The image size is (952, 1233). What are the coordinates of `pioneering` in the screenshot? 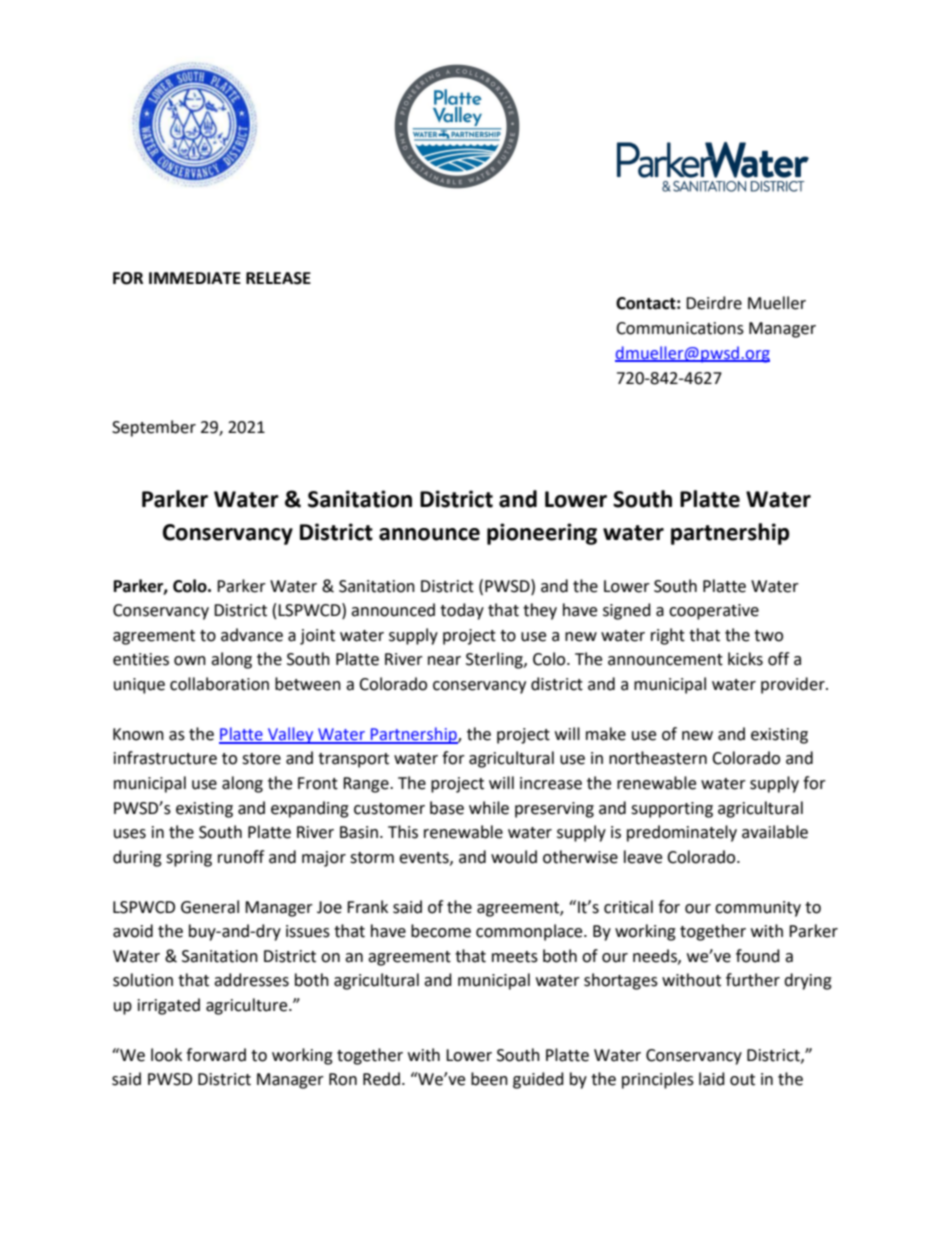 It's located at (542, 534).
